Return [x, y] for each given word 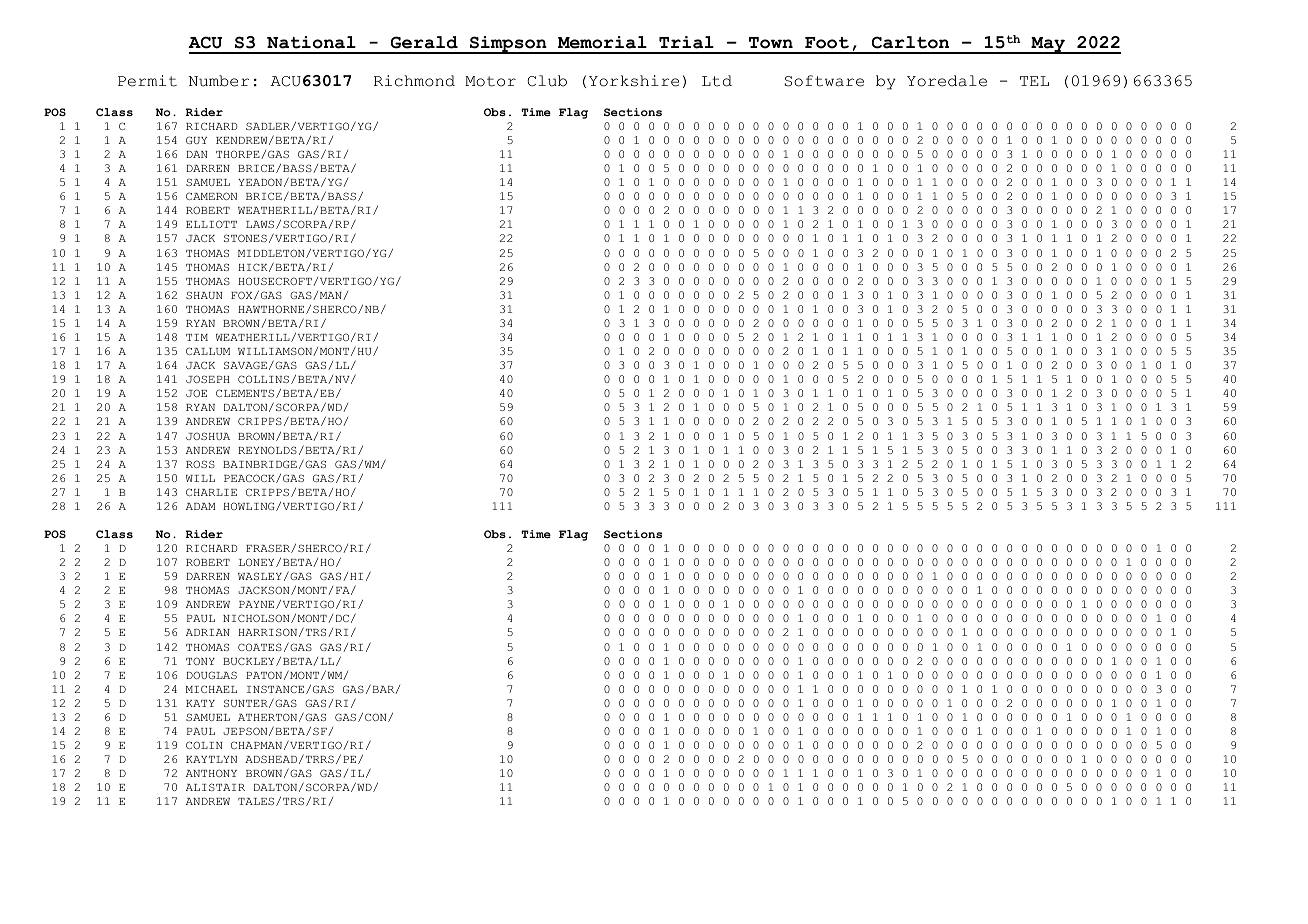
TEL [1034, 81]
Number [219, 81]
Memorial [602, 42]
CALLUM [208, 351]
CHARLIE [211, 492]
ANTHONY [211, 773]
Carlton [910, 42]
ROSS [200, 464]
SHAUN [204, 295]
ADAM [200, 506]
